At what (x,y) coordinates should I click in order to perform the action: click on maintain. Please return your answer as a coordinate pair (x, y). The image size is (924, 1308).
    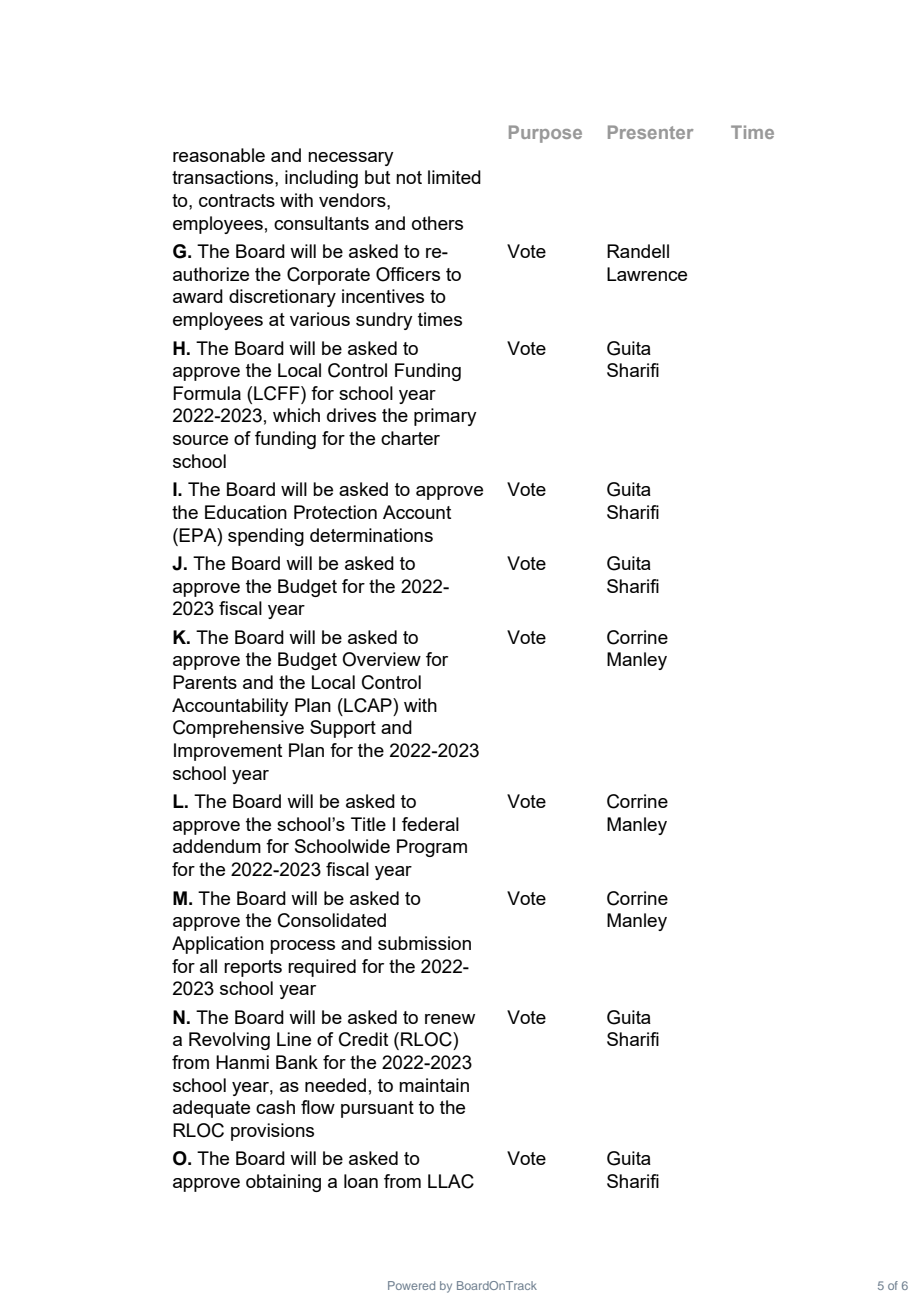
    Looking at the image, I should click on (434, 1085).
